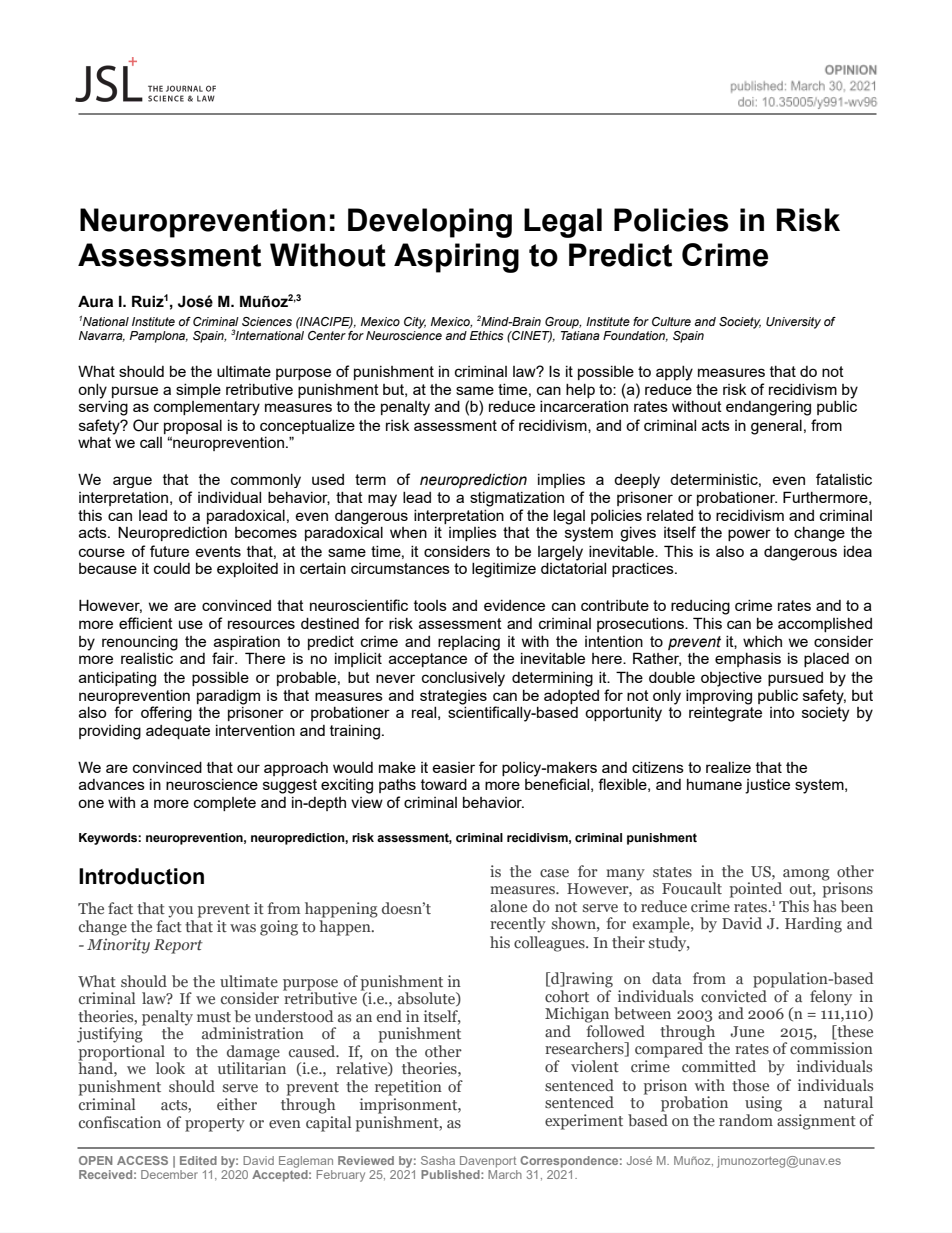 This screenshot has width=952, height=1233. Describe the element at coordinates (554, 873) in the screenshot. I see `case` at that location.
